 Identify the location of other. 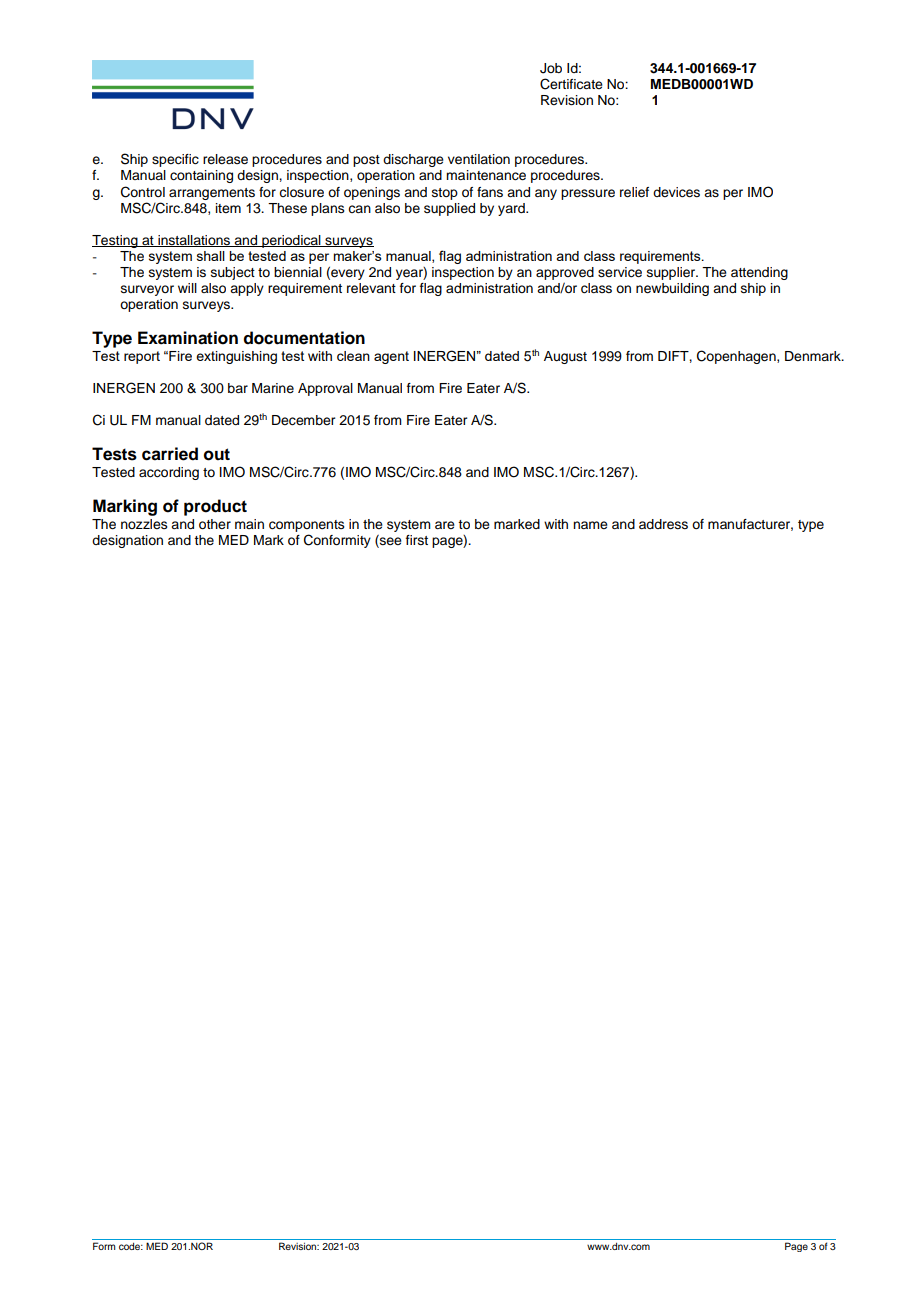
(215, 524).
